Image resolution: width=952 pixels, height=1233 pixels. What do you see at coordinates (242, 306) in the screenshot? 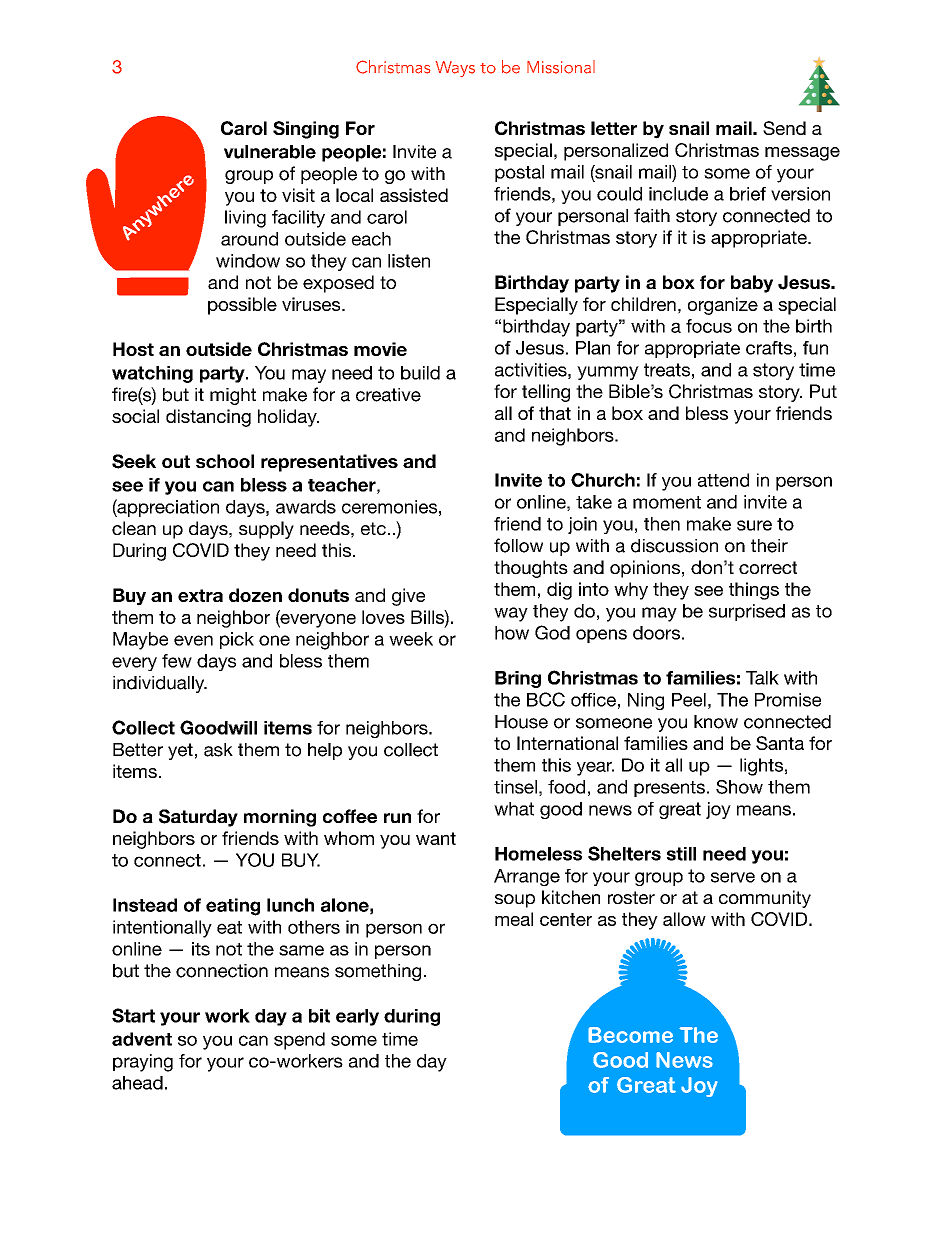
I see `possible` at bounding box center [242, 306].
